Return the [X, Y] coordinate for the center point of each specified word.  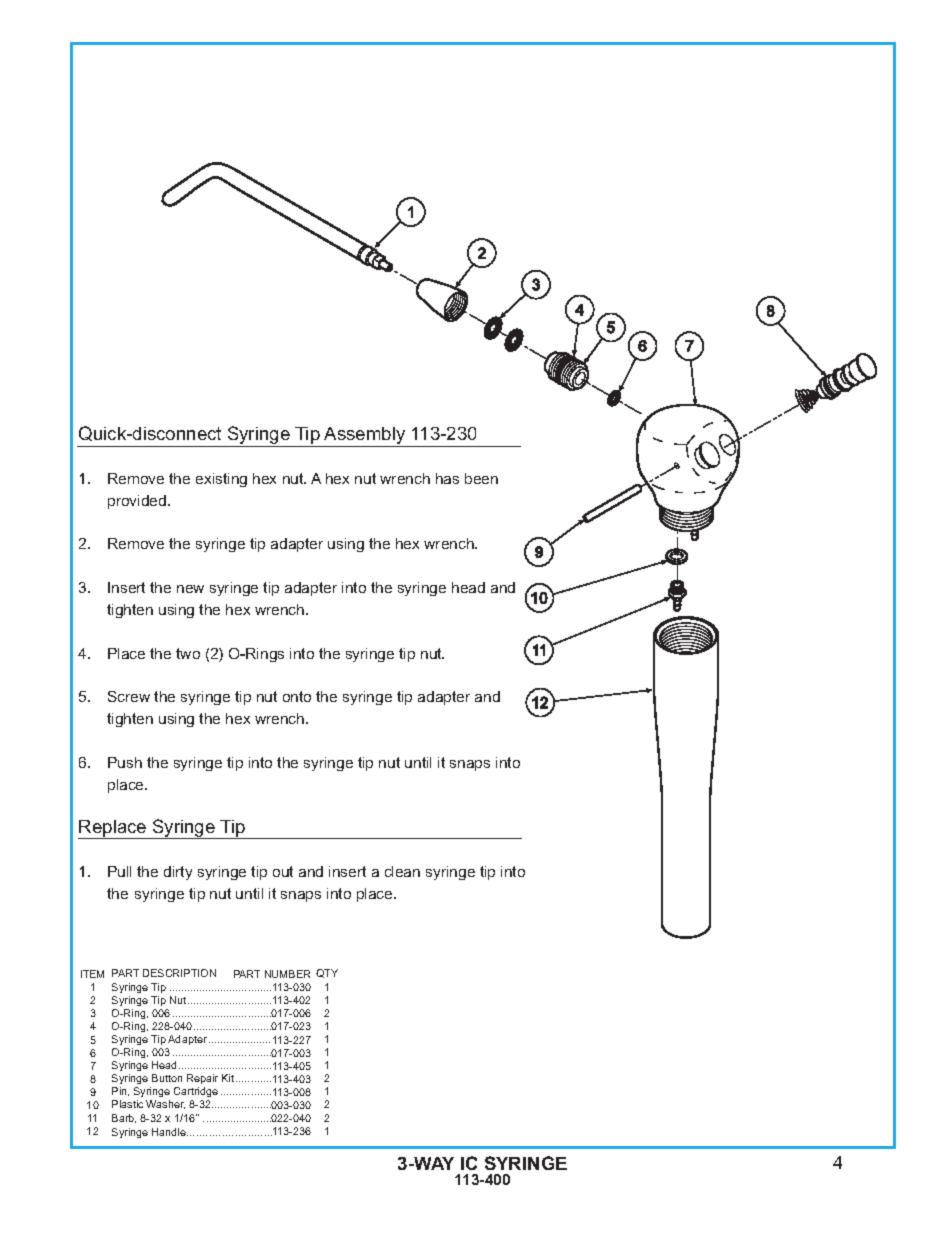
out [283, 871]
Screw [129, 696]
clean [402, 871]
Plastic [127, 1104]
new [190, 589]
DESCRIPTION [179, 973]
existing [221, 480]
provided [137, 502]
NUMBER [287, 974]
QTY [327, 973]
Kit [228, 1078]
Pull [119, 871]
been [481, 478]
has [447, 478]
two [188, 653]
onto [297, 696]
